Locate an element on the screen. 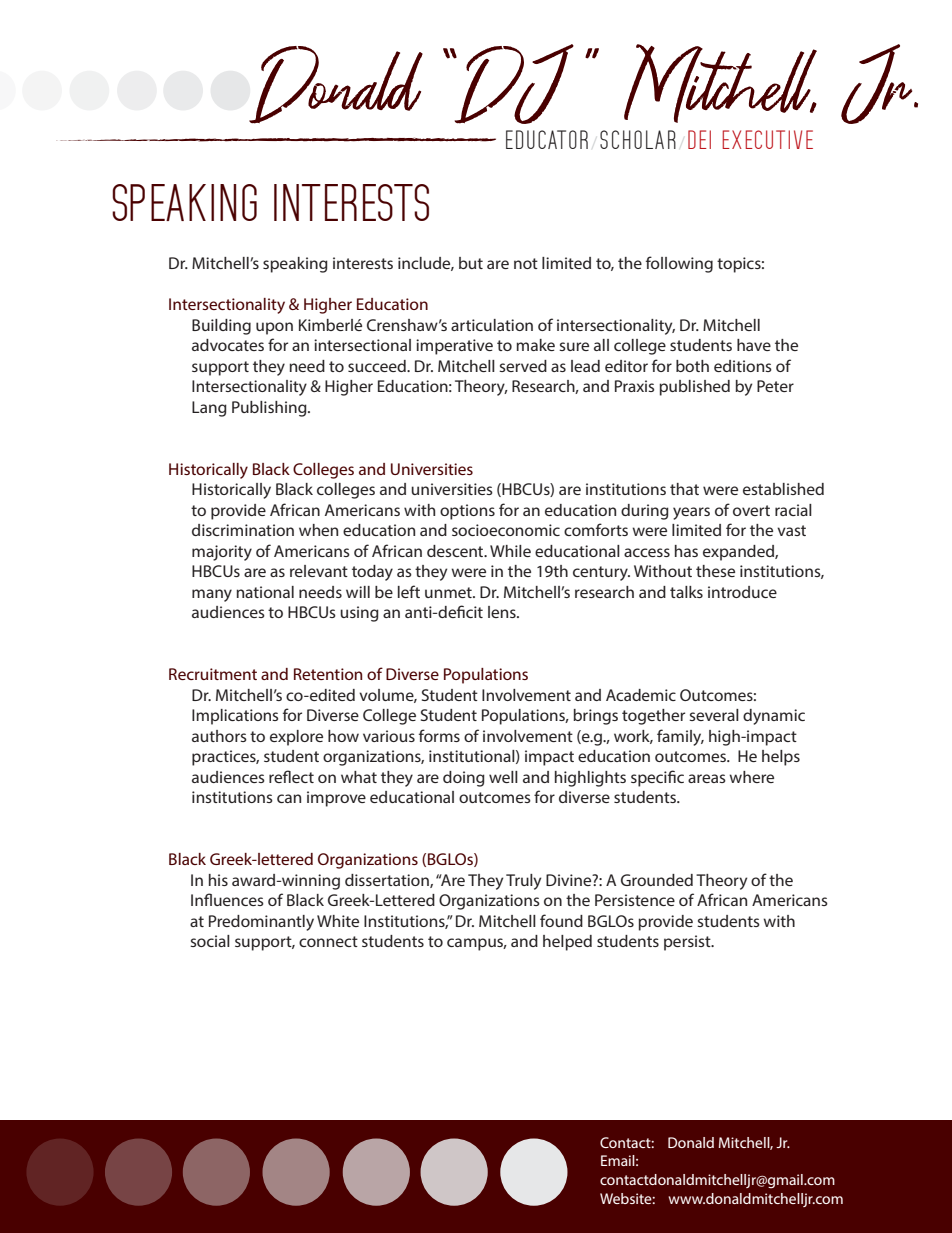  found is located at coordinates (561, 920).
